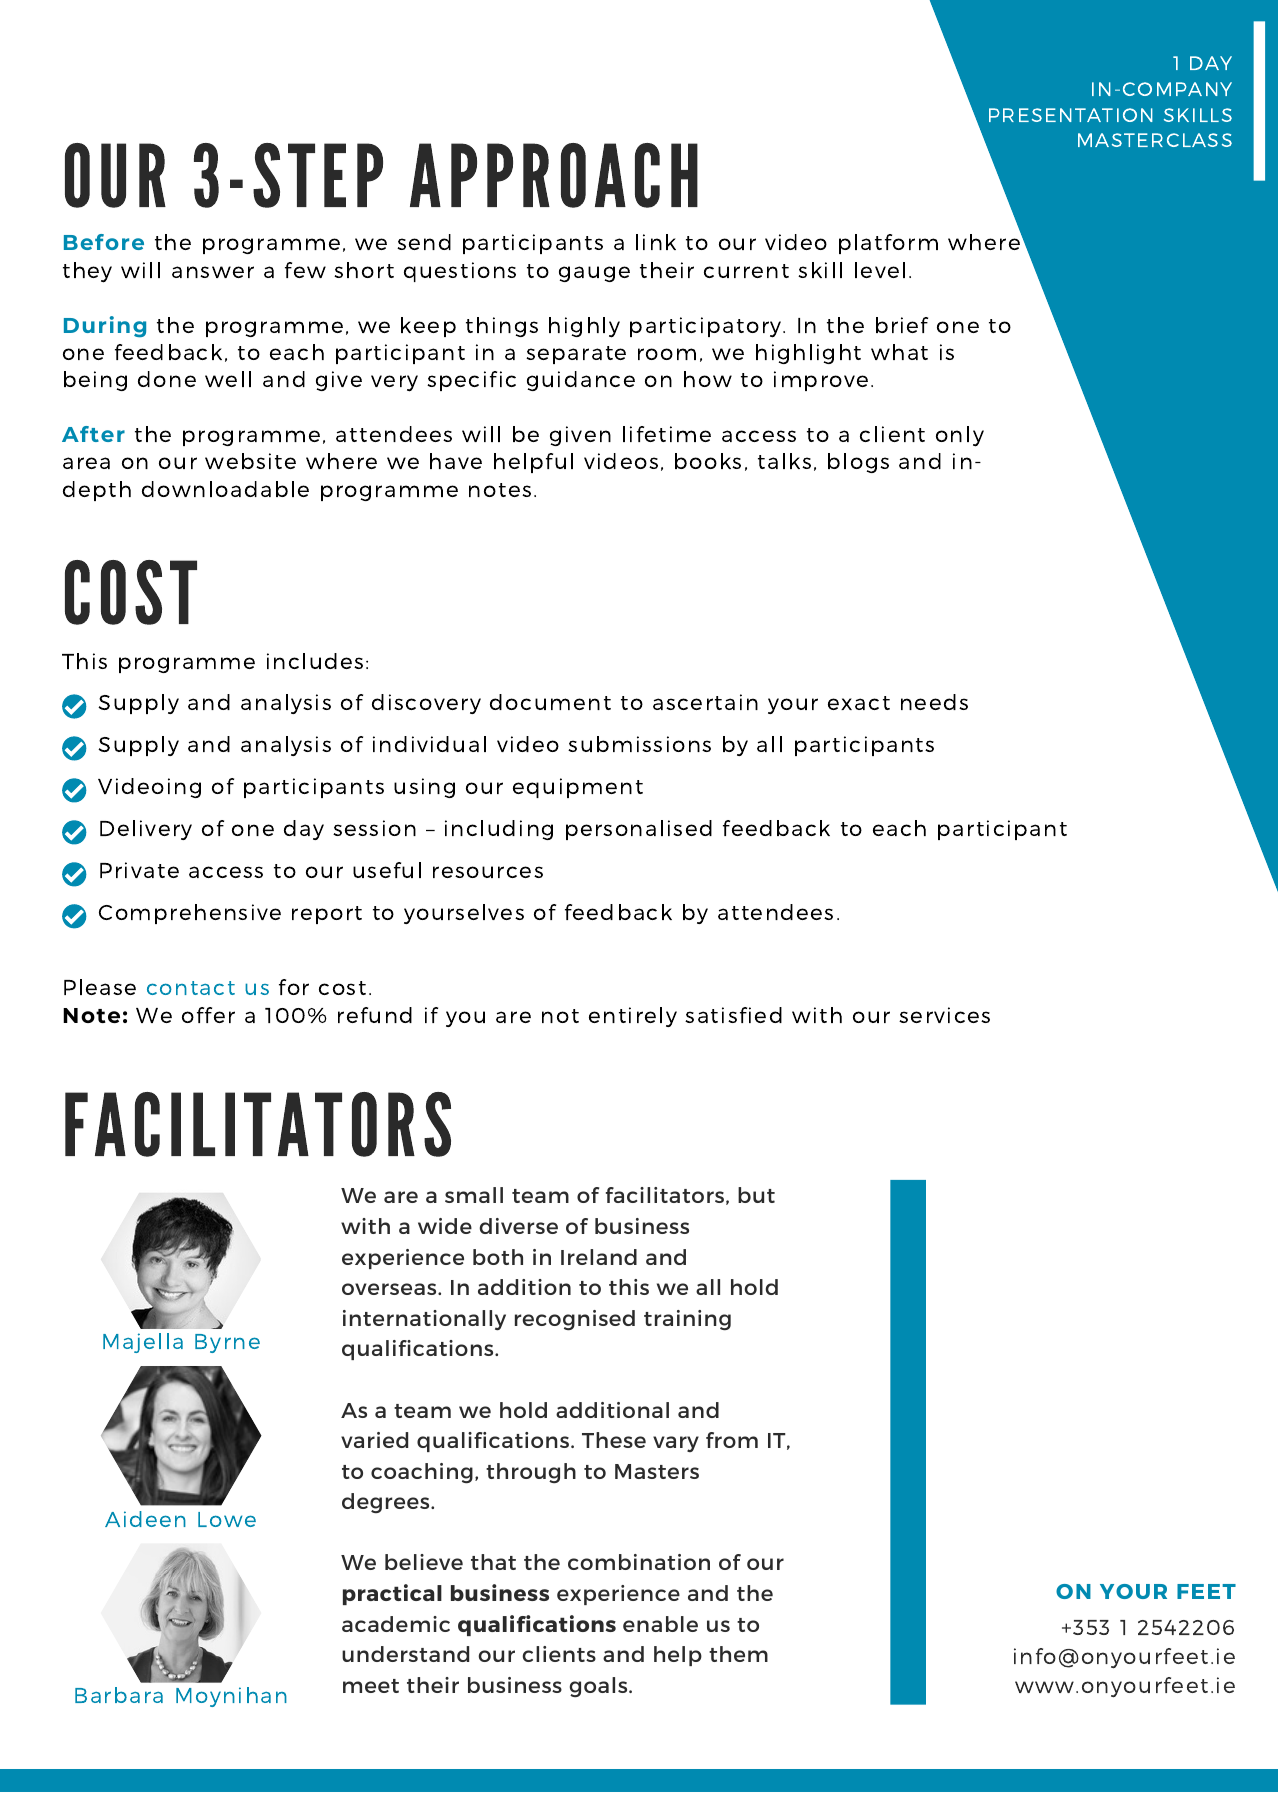  Describe the element at coordinates (227, 1343) in the image. I see `Byrne` at that location.
